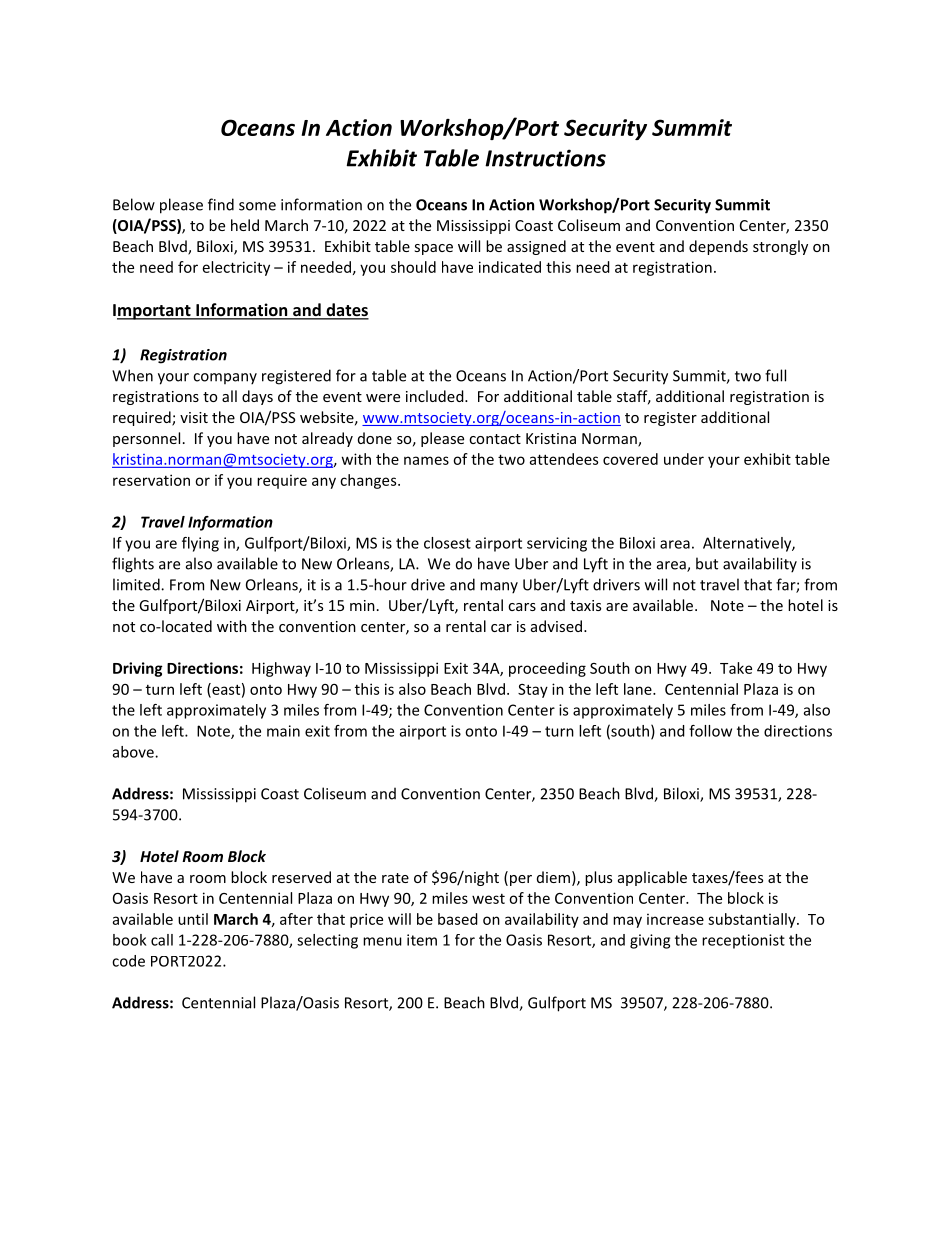 The height and width of the screenshot is (1233, 952). What do you see at coordinates (684, 459) in the screenshot?
I see `under` at bounding box center [684, 459].
